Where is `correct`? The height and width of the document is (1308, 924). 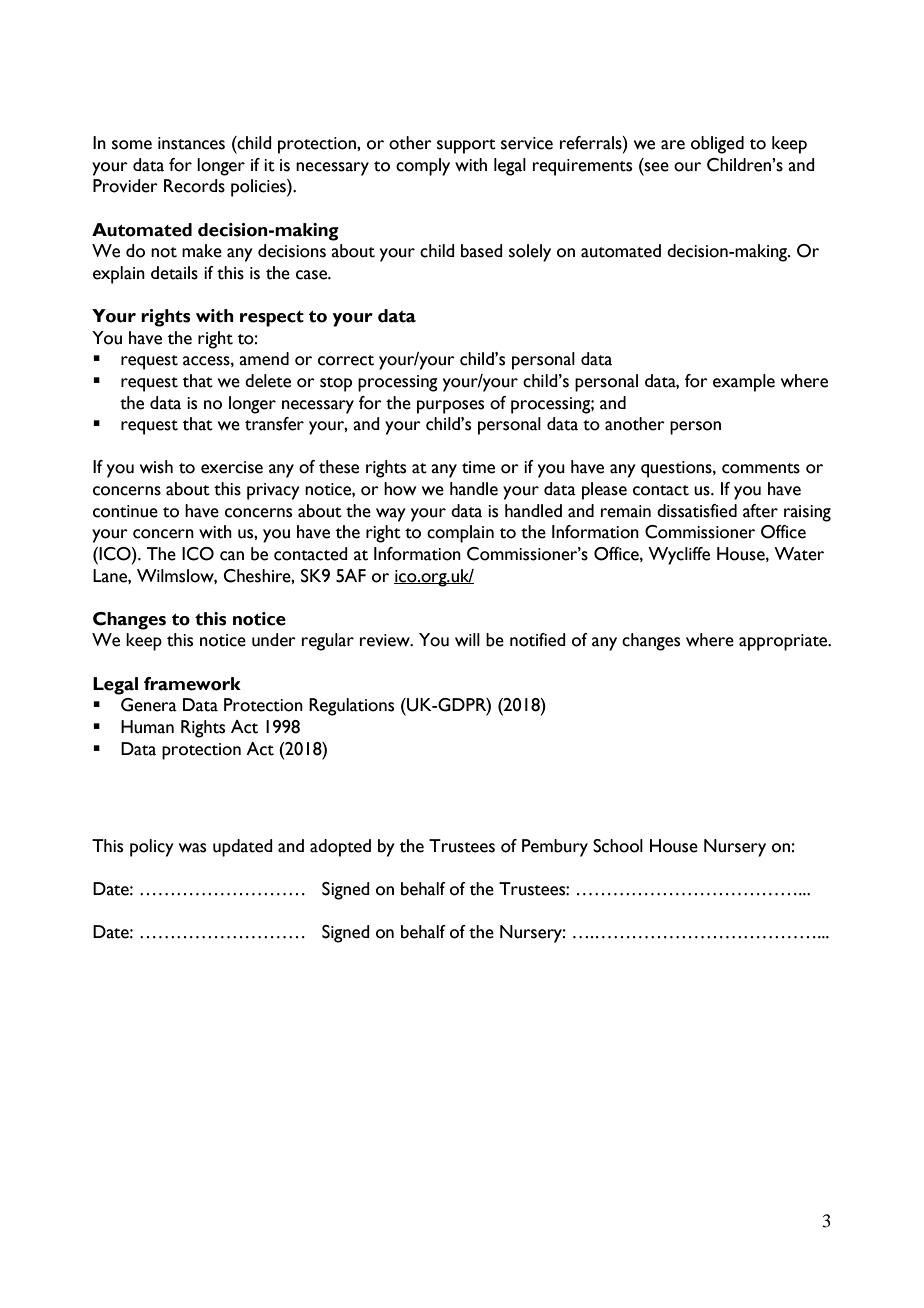
correct is located at coordinates (346, 360).
